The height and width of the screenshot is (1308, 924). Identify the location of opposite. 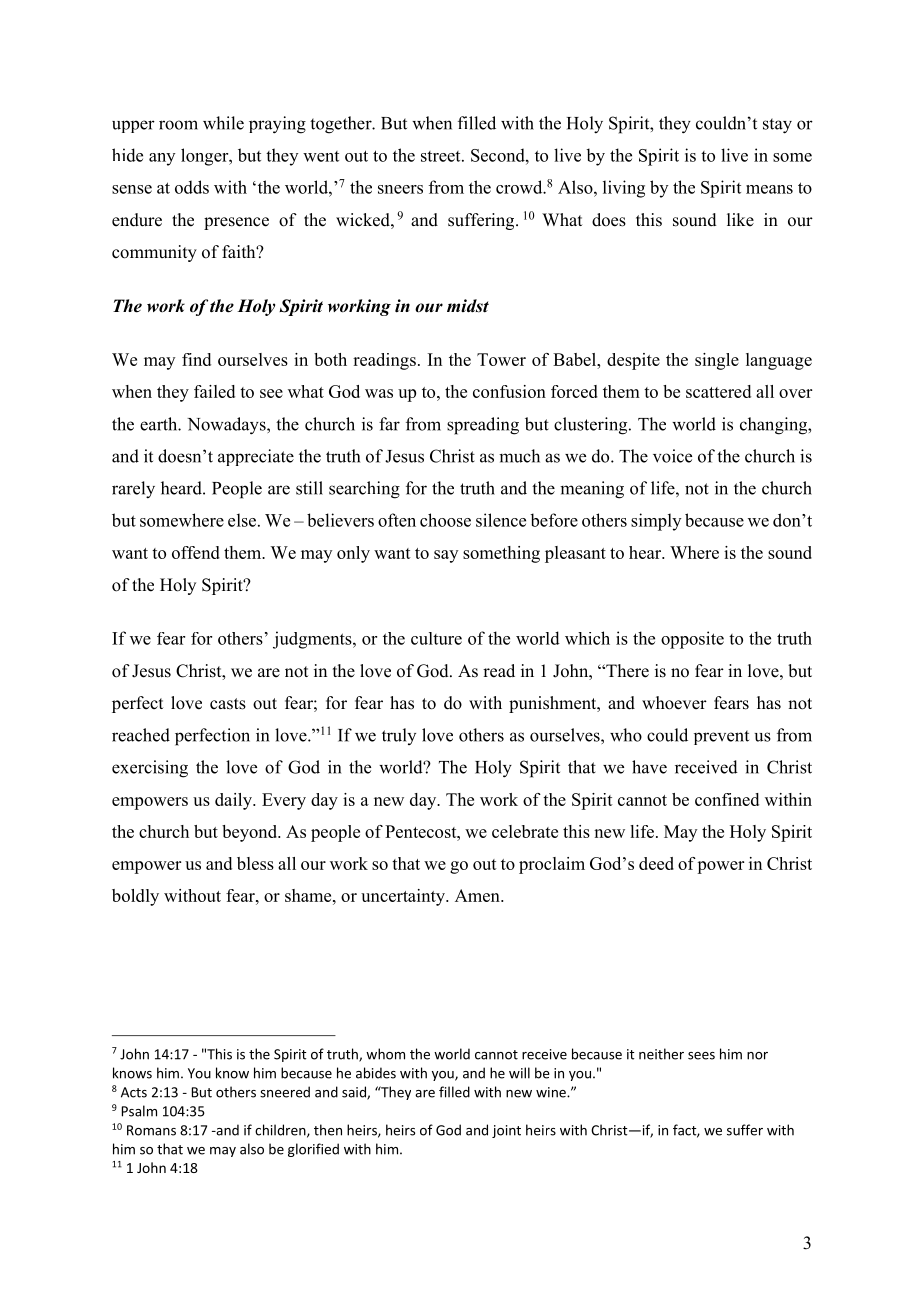
(692, 640).
